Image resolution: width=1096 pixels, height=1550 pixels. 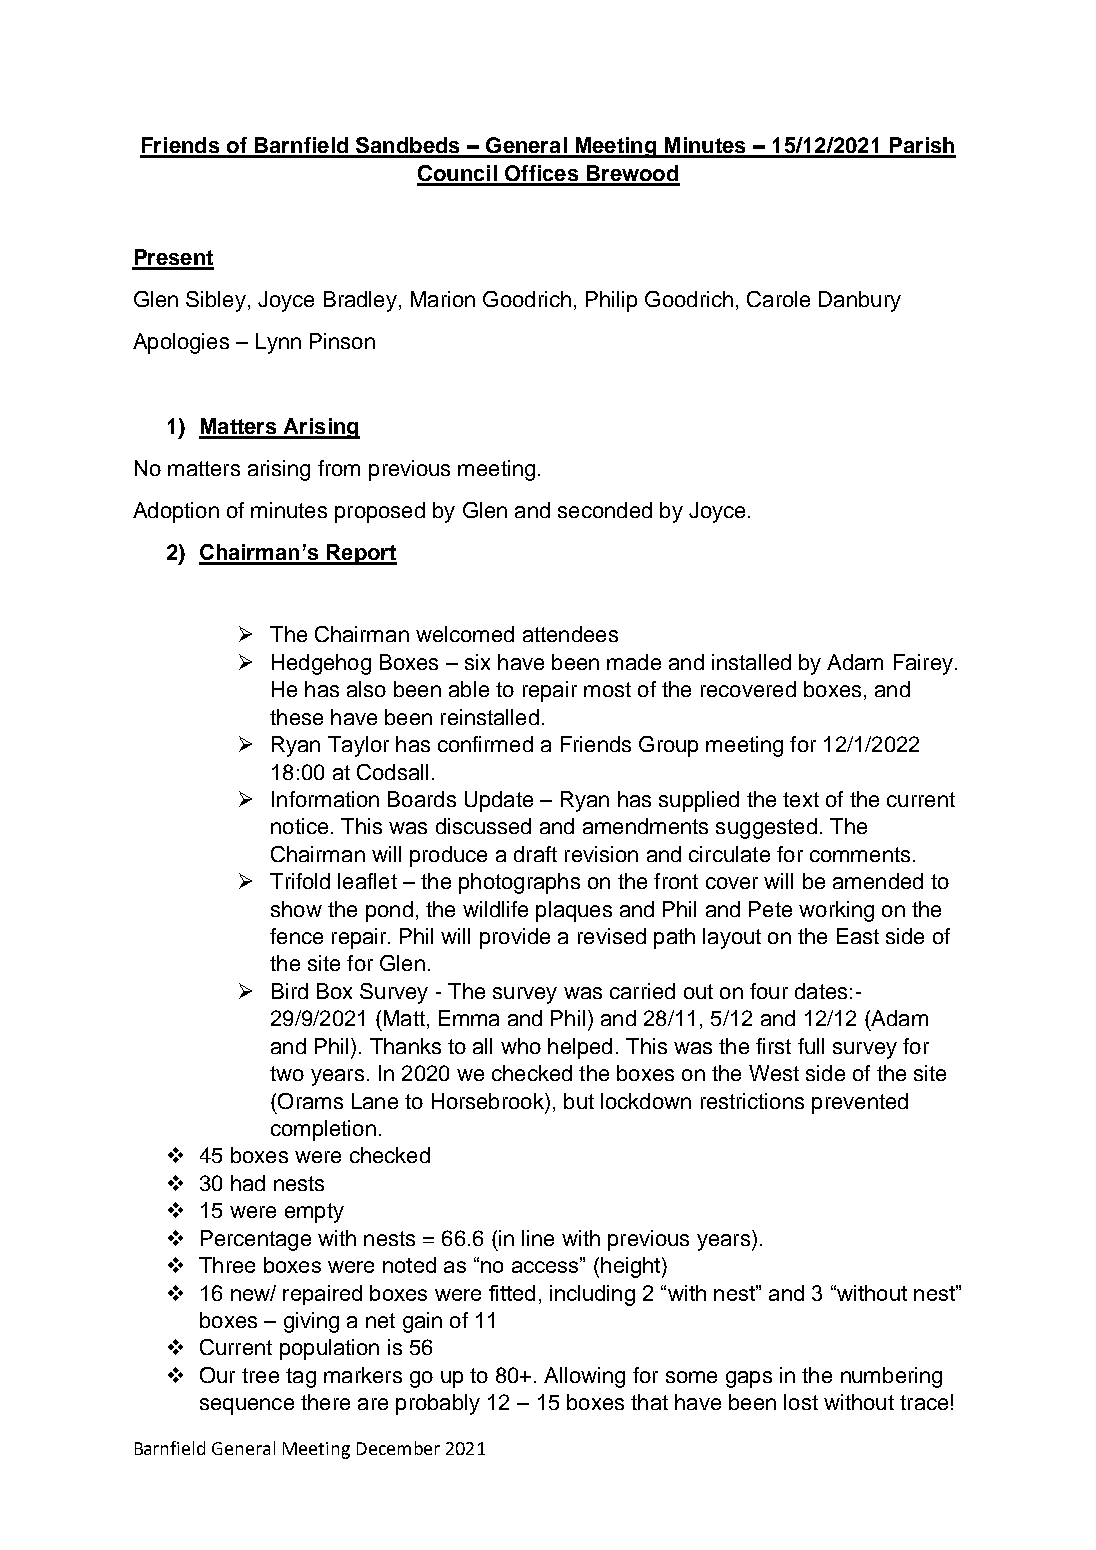 What do you see at coordinates (247, 1406) in the document?
I see `sequence` at bounding box center [247, 1406].
